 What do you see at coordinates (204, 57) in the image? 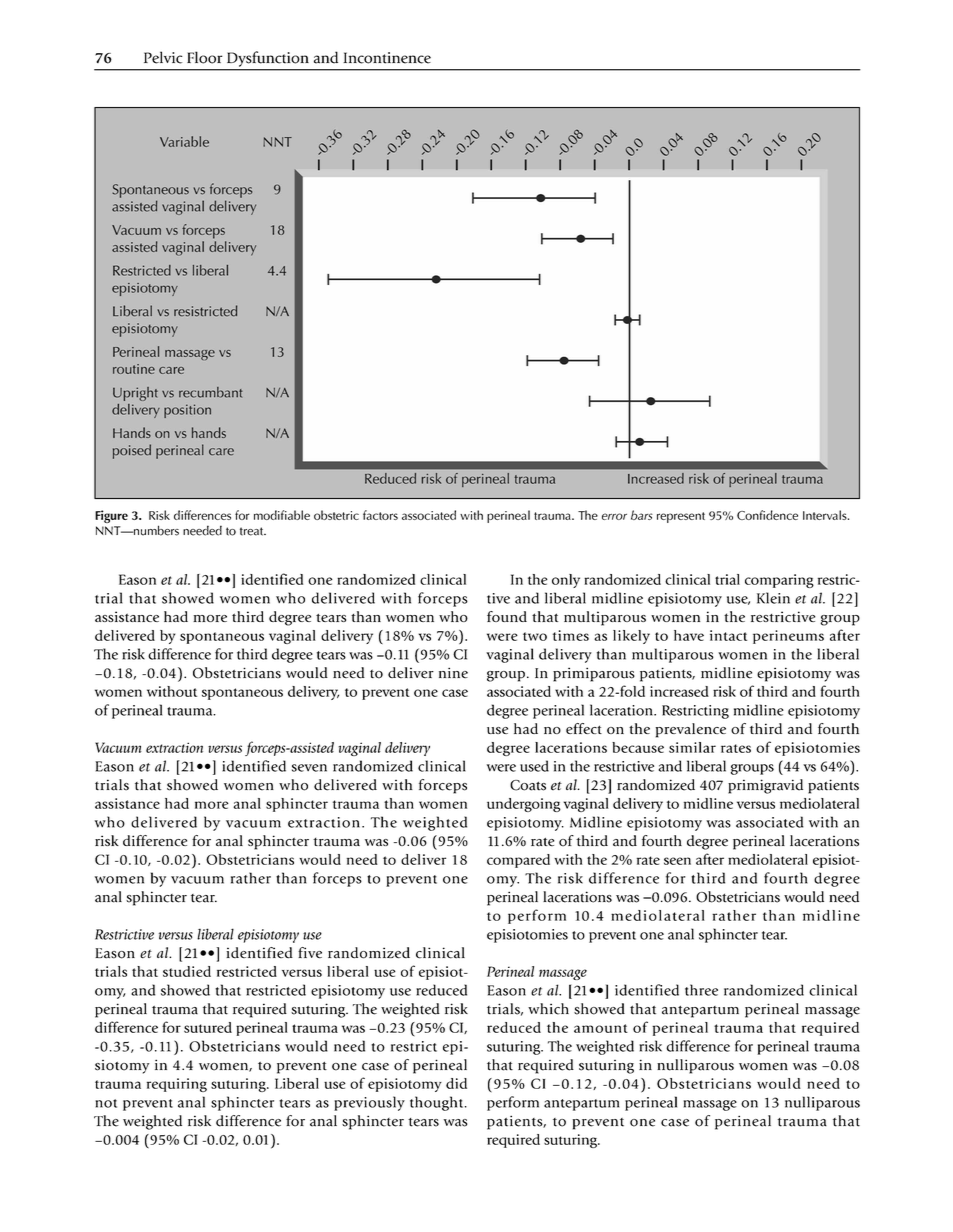
I see `Floor` at bounding box center [204, 57].
